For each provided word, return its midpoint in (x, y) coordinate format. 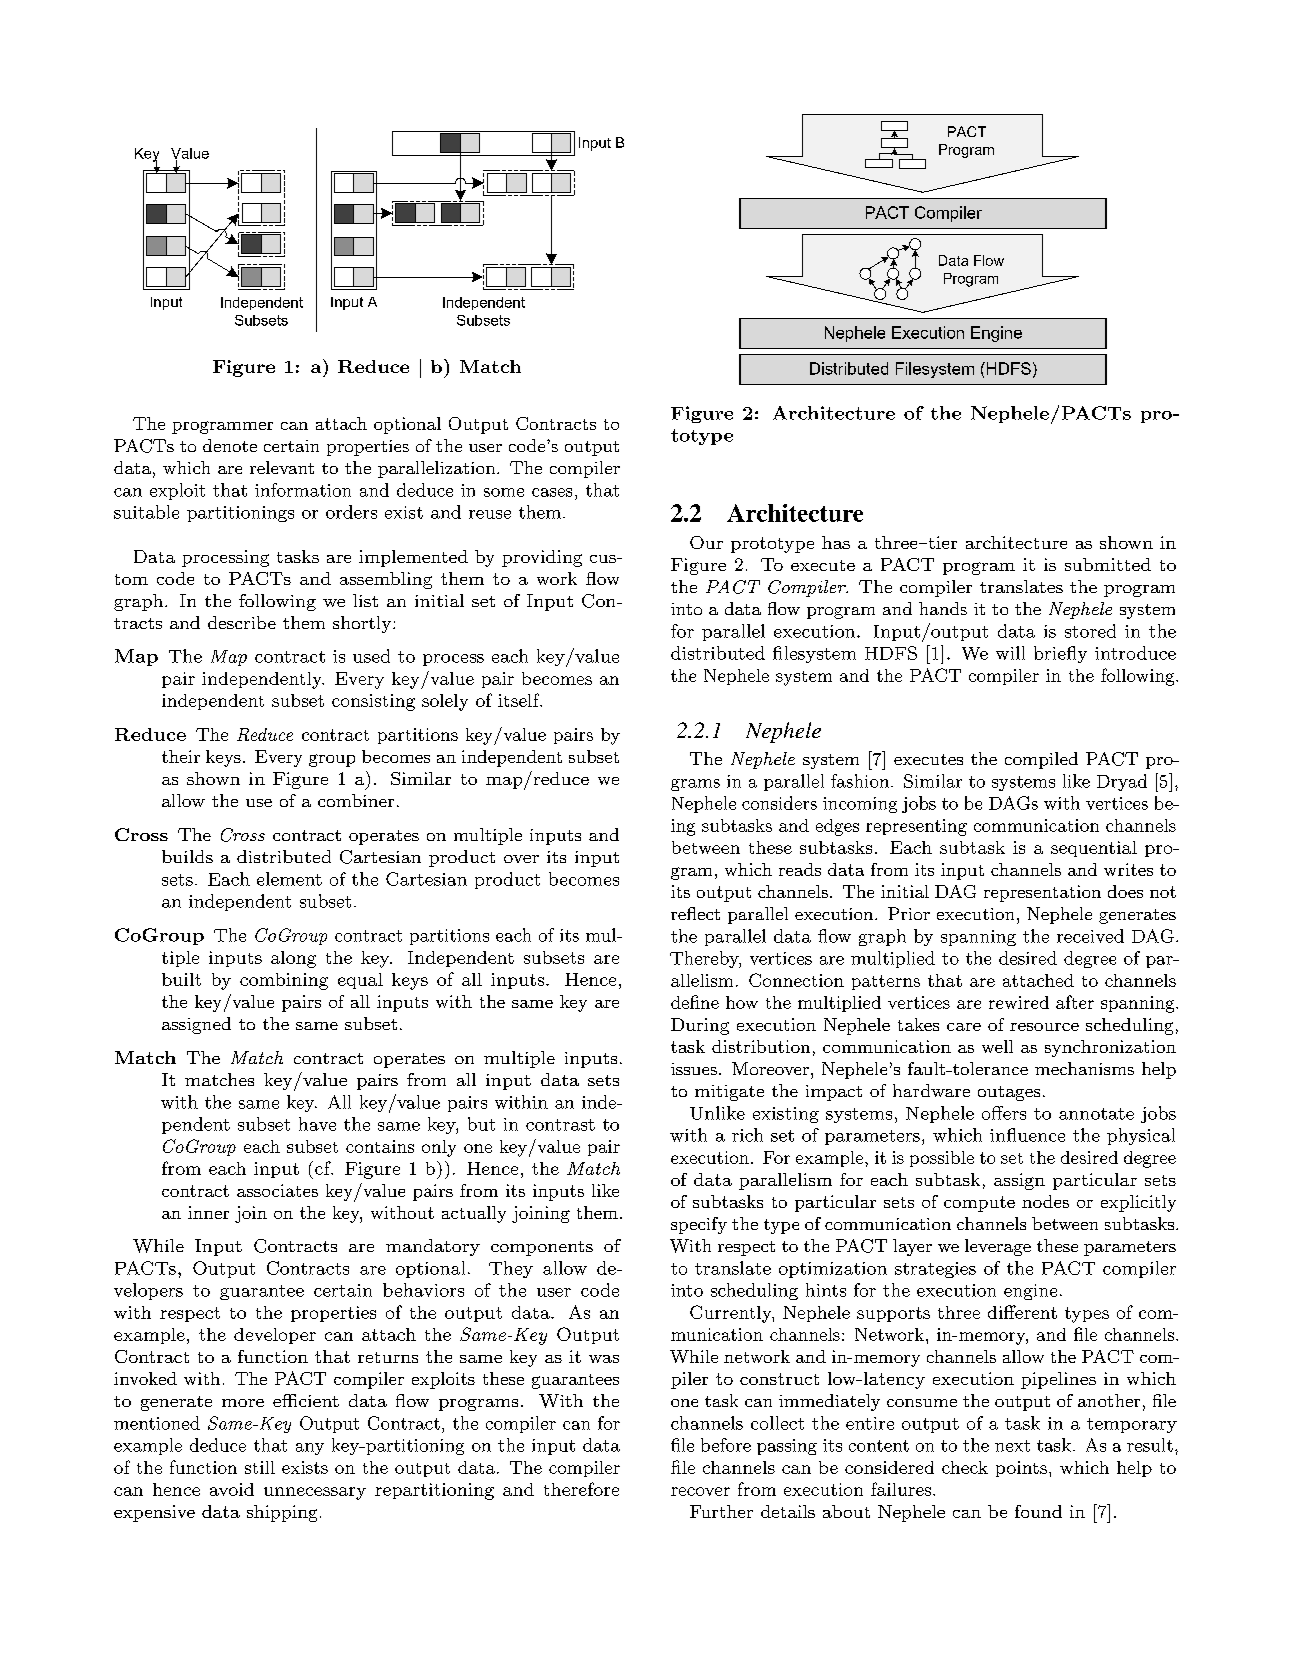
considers (779, 803)
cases (552, 492)
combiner (356, 800)
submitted (1108, 564)
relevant (282, 467)
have (317, 1124)
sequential (1094, 849)
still (260, 1467)
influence (1027, 1135)
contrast (560, 1125)
